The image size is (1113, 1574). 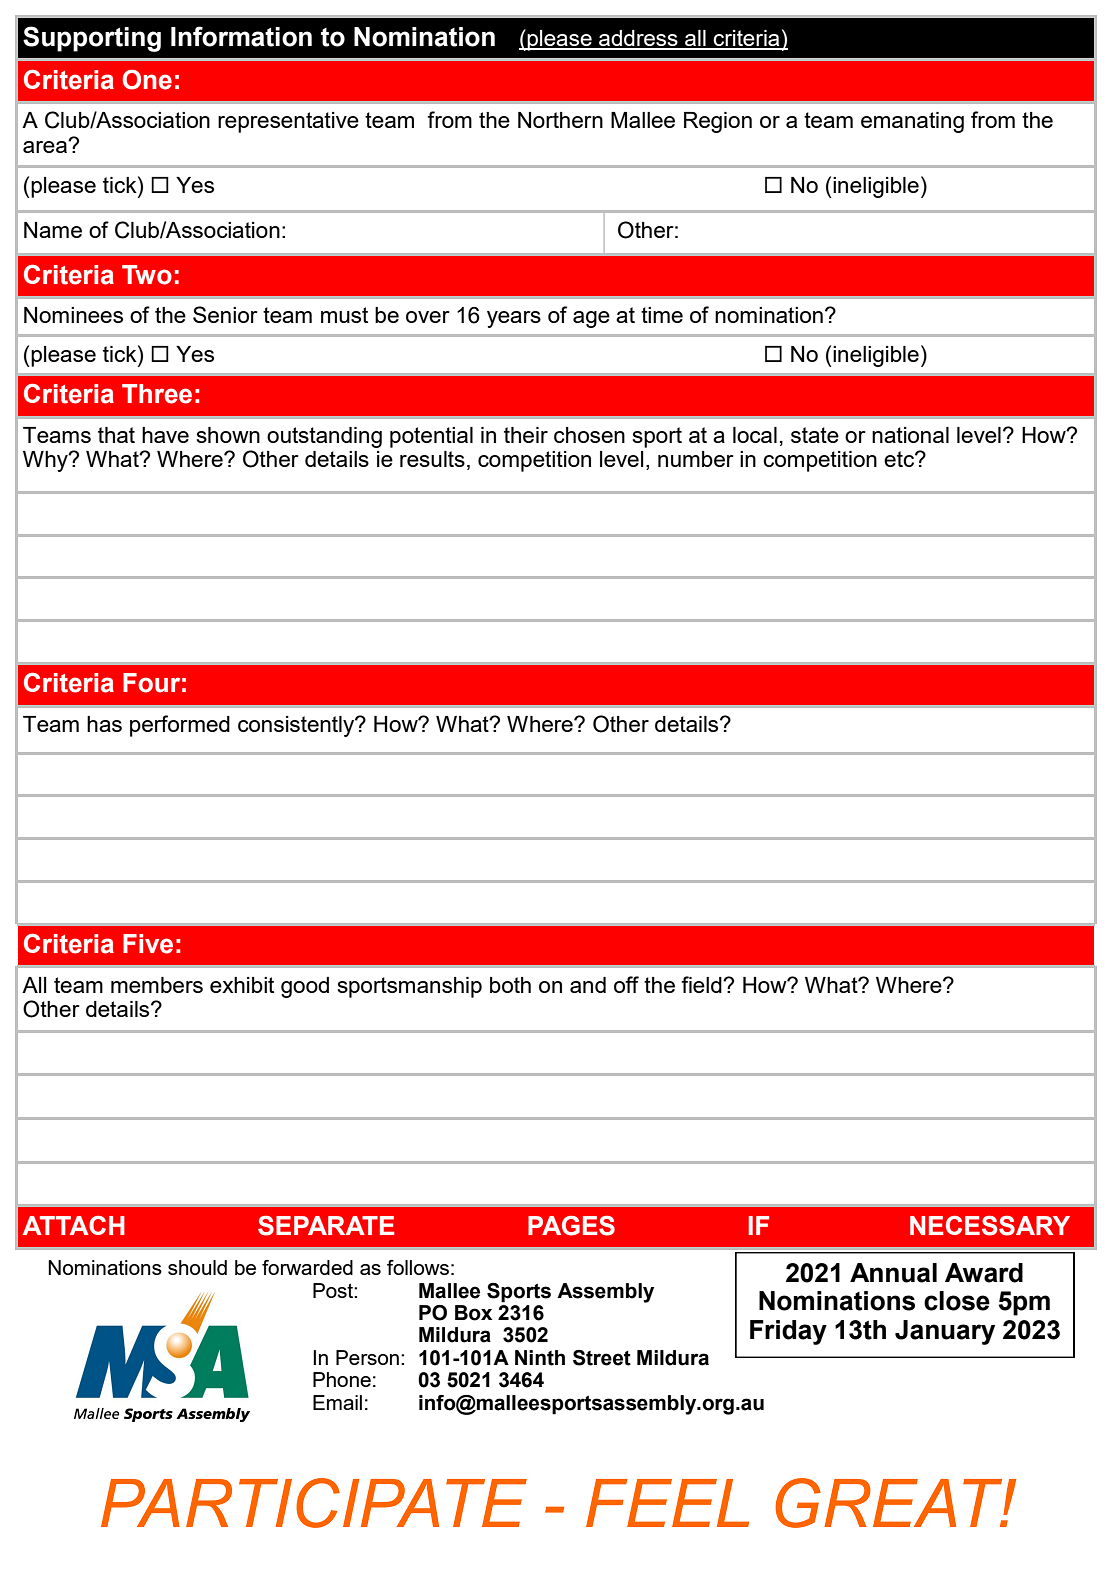 What do you see at coordinates (432, 459) in the image?
I see `results` at bounding box center [432, 459].
